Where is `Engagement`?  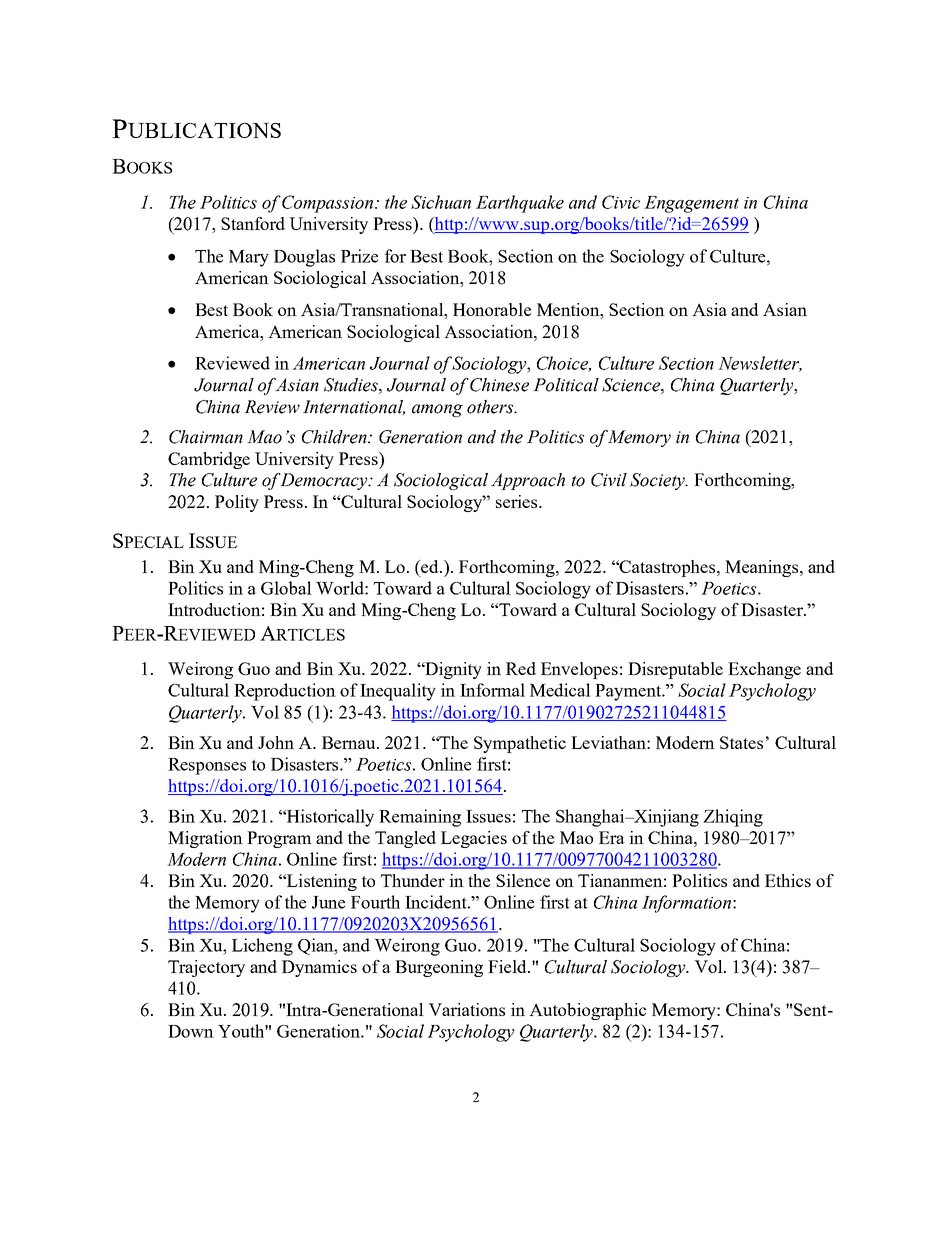 Engagement is located at coordinates (691, 204).
